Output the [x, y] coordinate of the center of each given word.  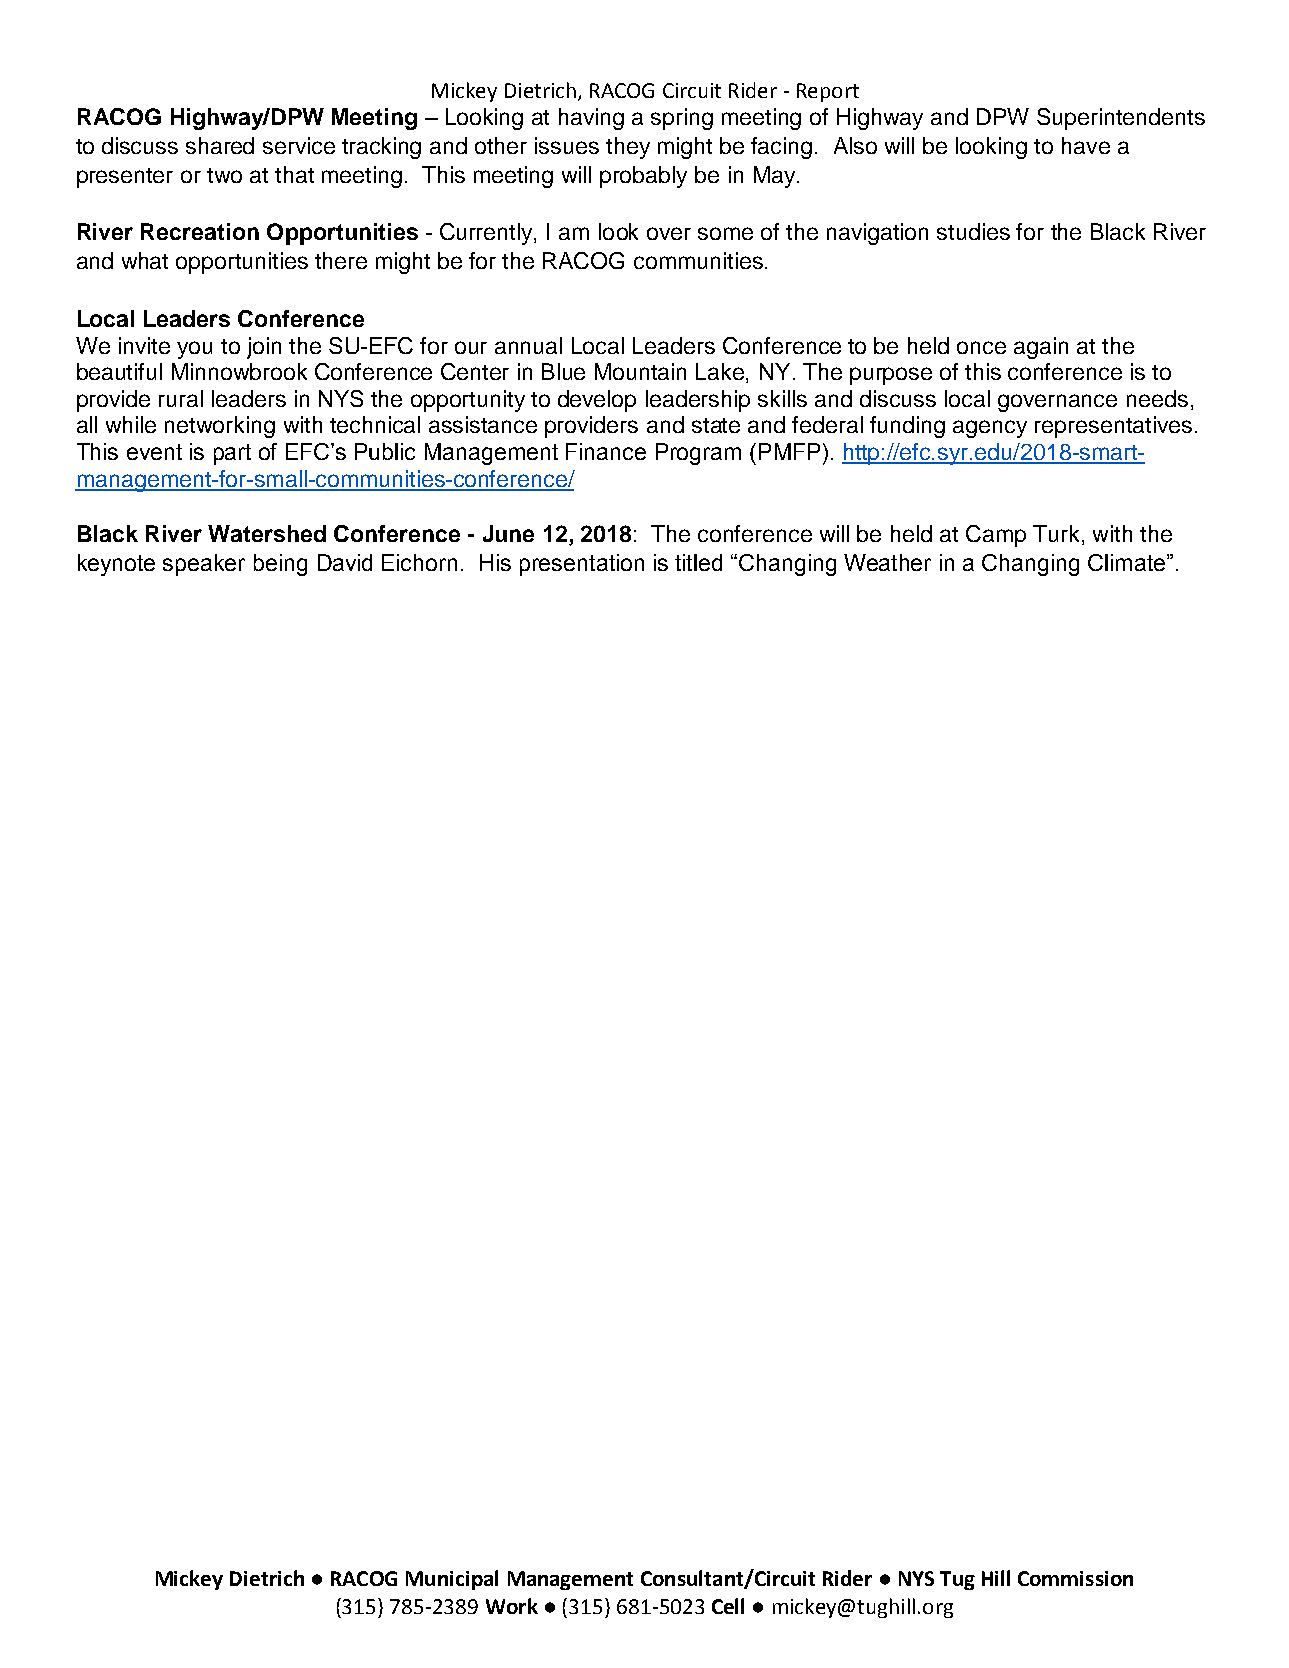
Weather [887, 562]
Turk [1058, 535]
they [628, 148]
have [1086, 145]
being [280, 565]
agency [990, 429]
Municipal [452, 1580]
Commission [1075, 1578]
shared [220, 145]
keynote [116, 565]
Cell [728, 1606]
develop [597, 401]
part [232, 454]
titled [698, 562]
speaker [204, 565]
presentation [582, 565]
